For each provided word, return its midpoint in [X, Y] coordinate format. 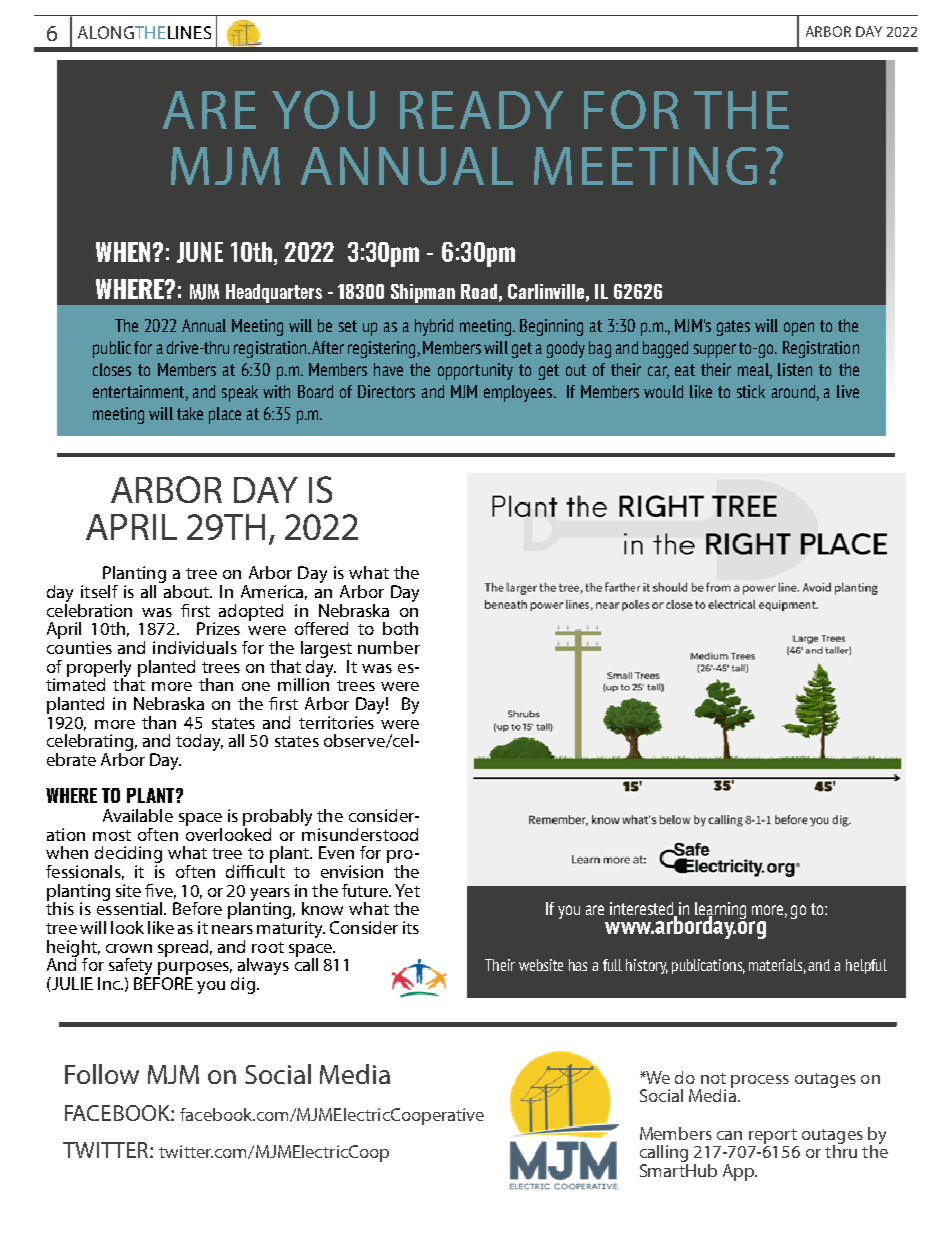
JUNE [200, 252]
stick [751, 391]
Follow [102, 1074]
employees [519, 393]
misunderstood [360, 833]
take [190, 413]
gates [733, 328]
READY [481, 110]
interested [643, 910]
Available [138, 815]
